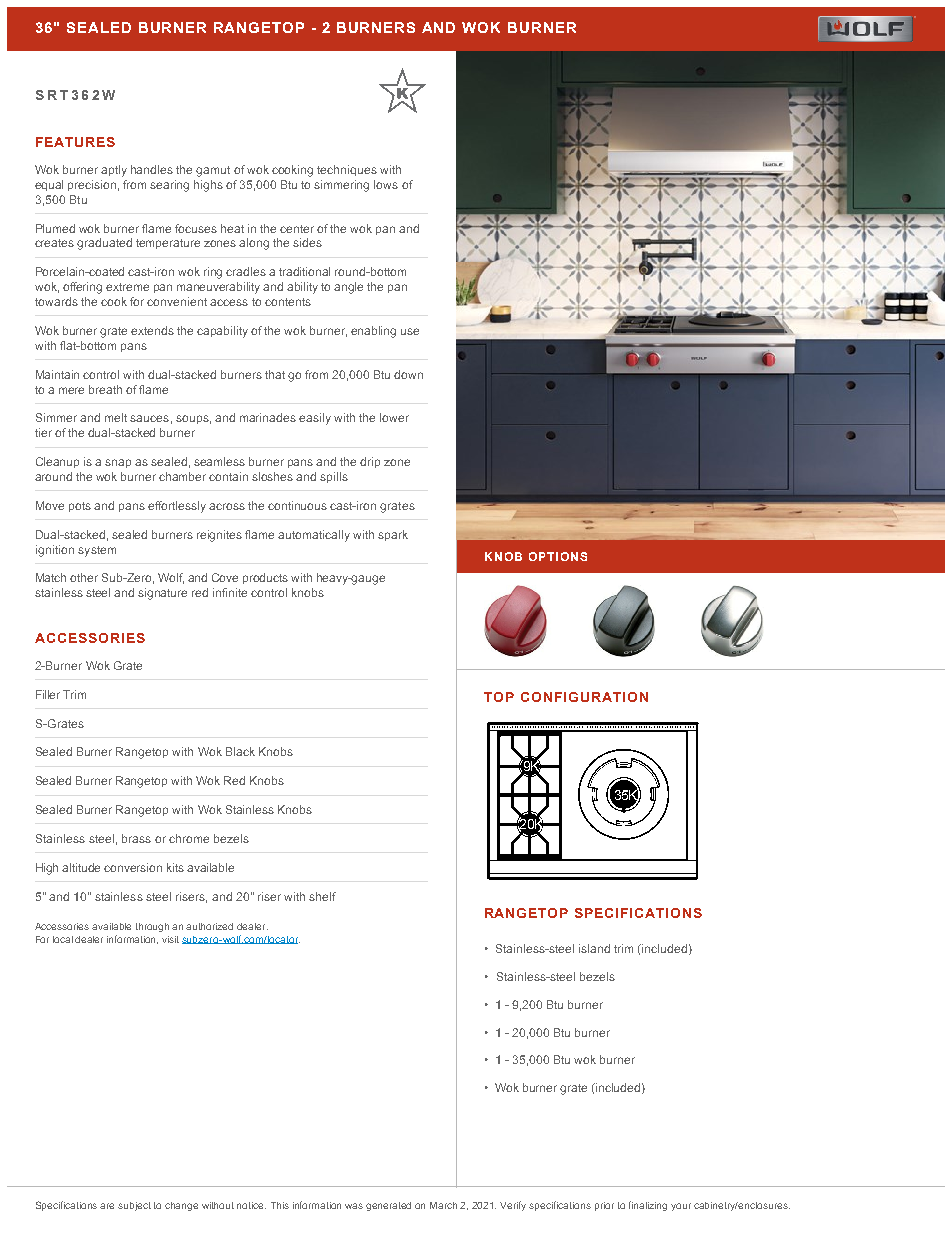 The width and height of the image is (952, 1233). I want to click on through, so click(152, 927).
